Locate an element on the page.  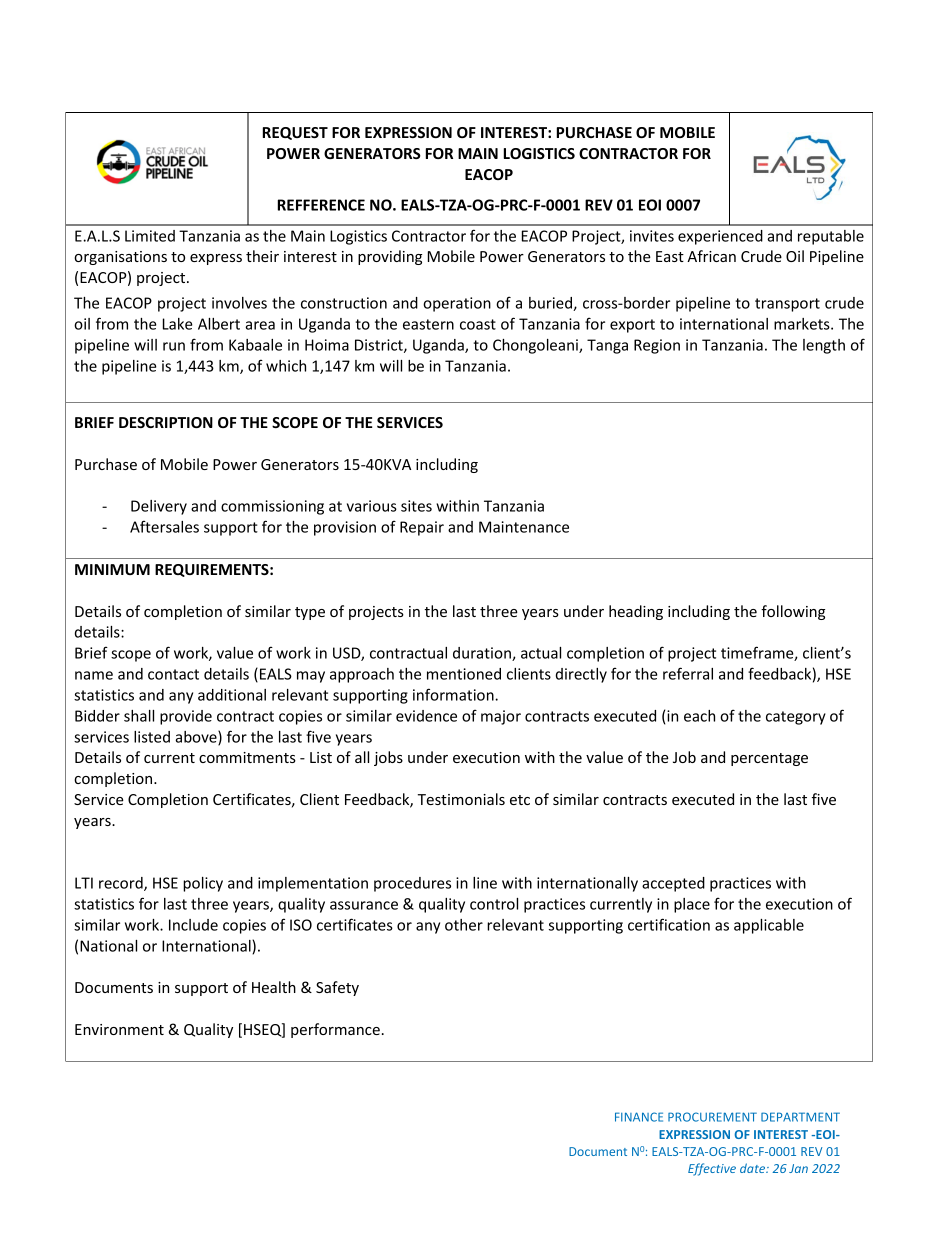
providing is located at coordinates (390, 257).
